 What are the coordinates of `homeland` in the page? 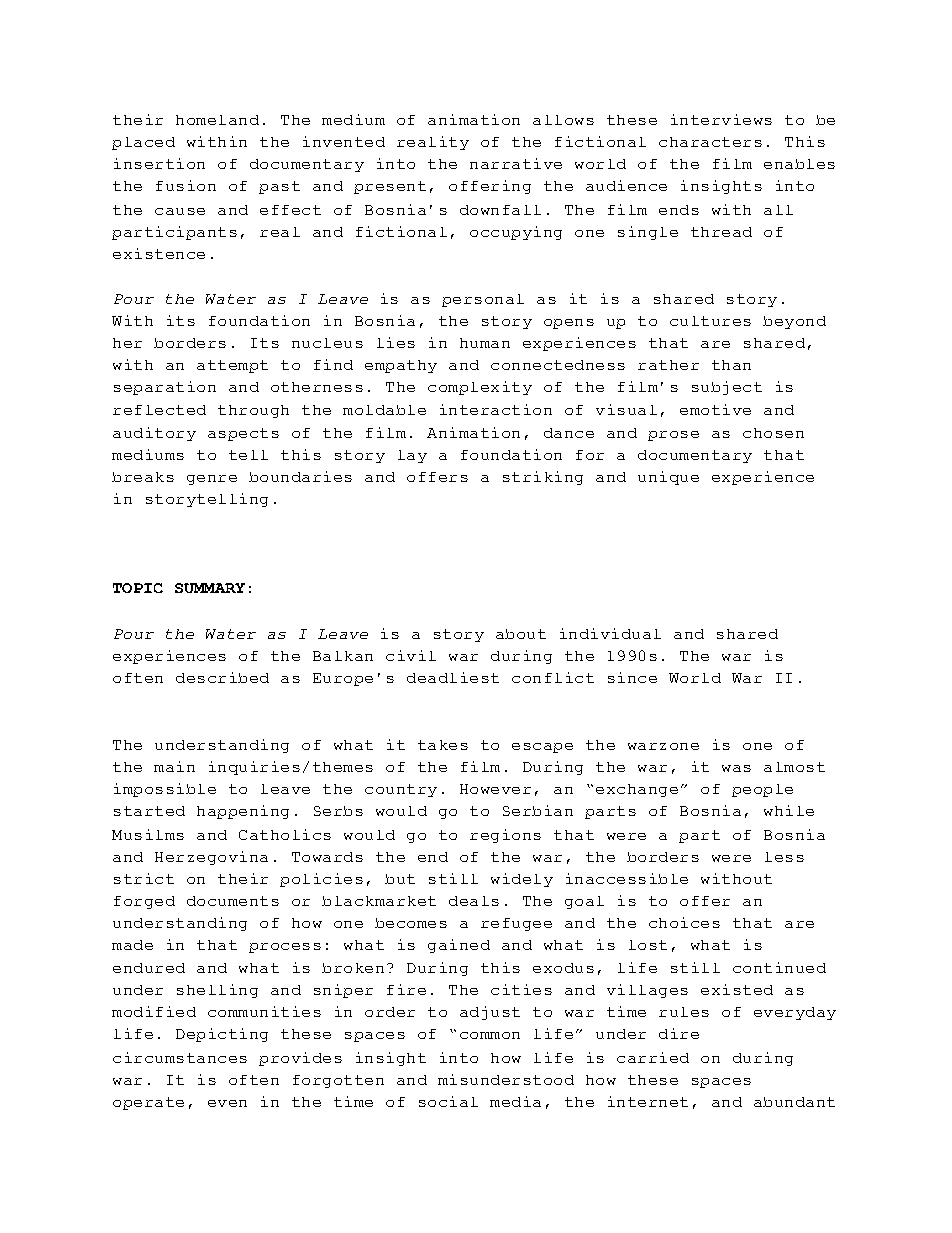 It's located at (217, 120).
